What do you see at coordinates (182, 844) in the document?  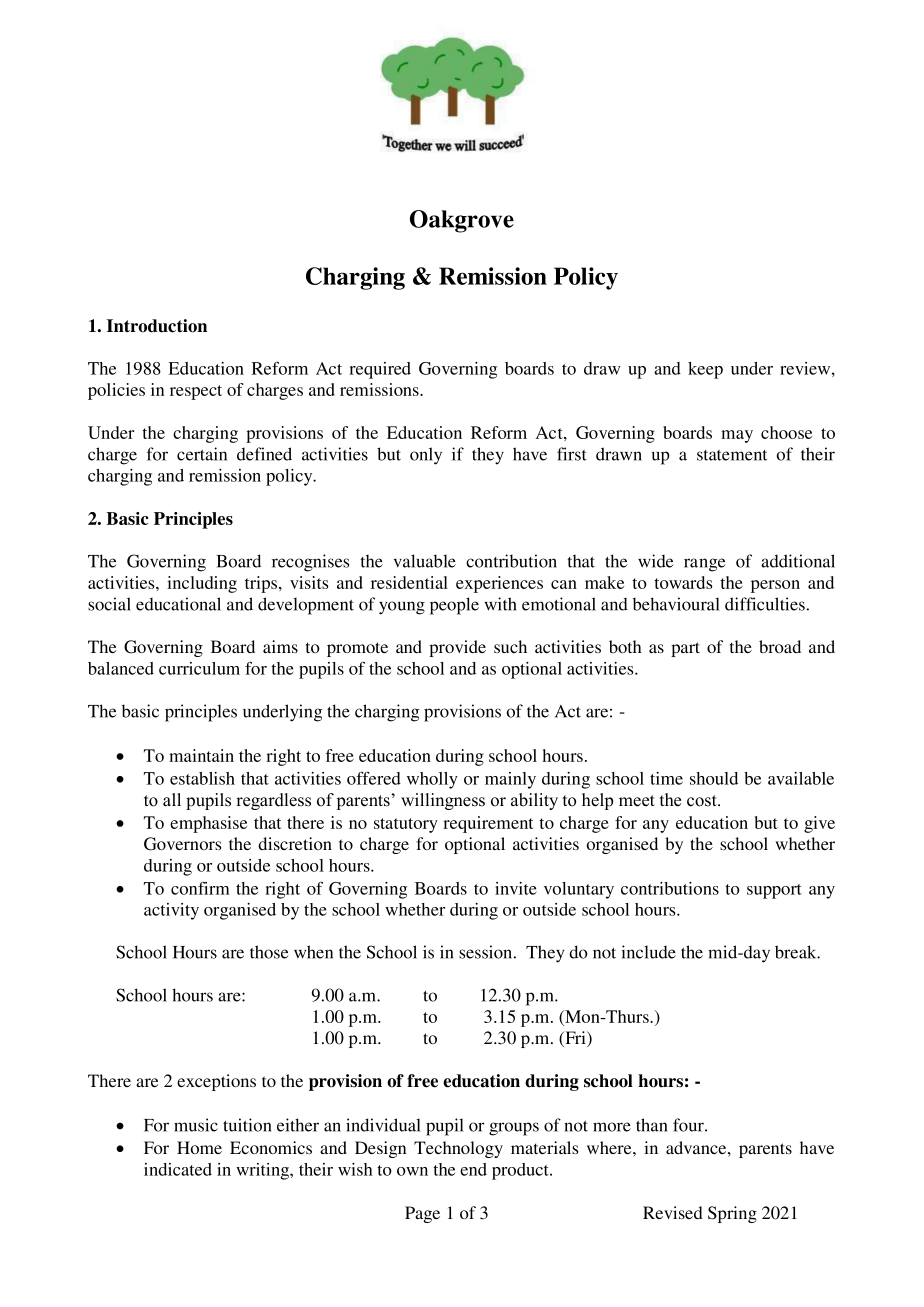 I see `Governors` at bounding box center [182, 844].
